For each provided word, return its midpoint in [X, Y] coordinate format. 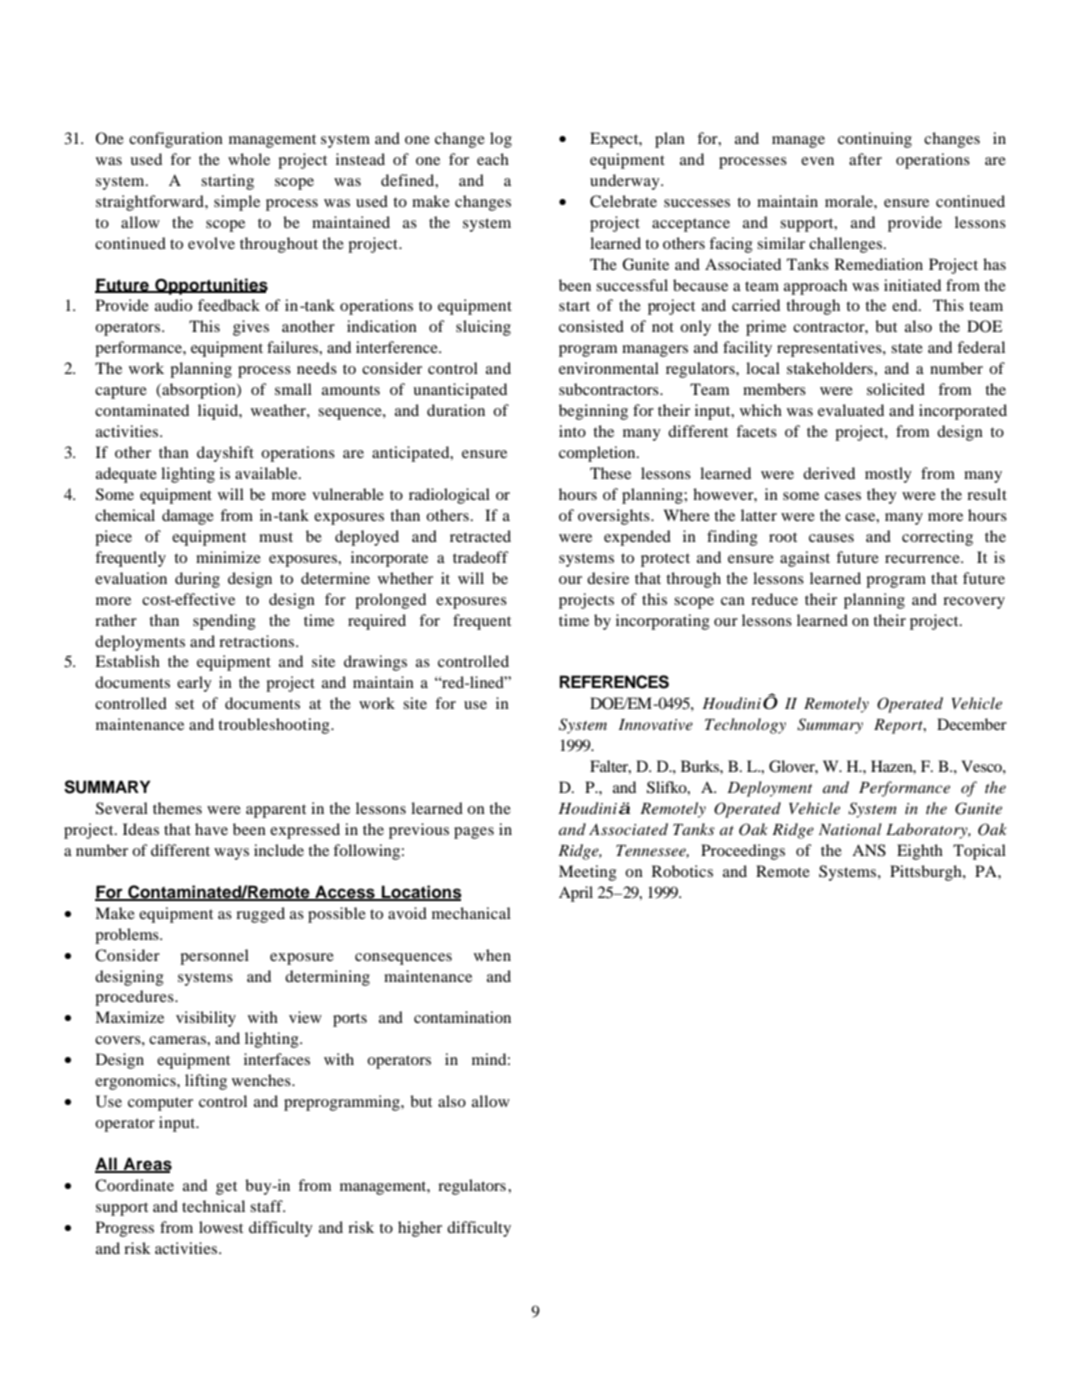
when [492, 955]
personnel [214, 957]
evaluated [851, 410]
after [865, 159]
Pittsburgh [927, 873]
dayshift [225, 454]
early [194, 684]
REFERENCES [614, 682]
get [226, 1188]
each [493, 159]
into [572, 431]
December [972, 724]
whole [249, 159]
